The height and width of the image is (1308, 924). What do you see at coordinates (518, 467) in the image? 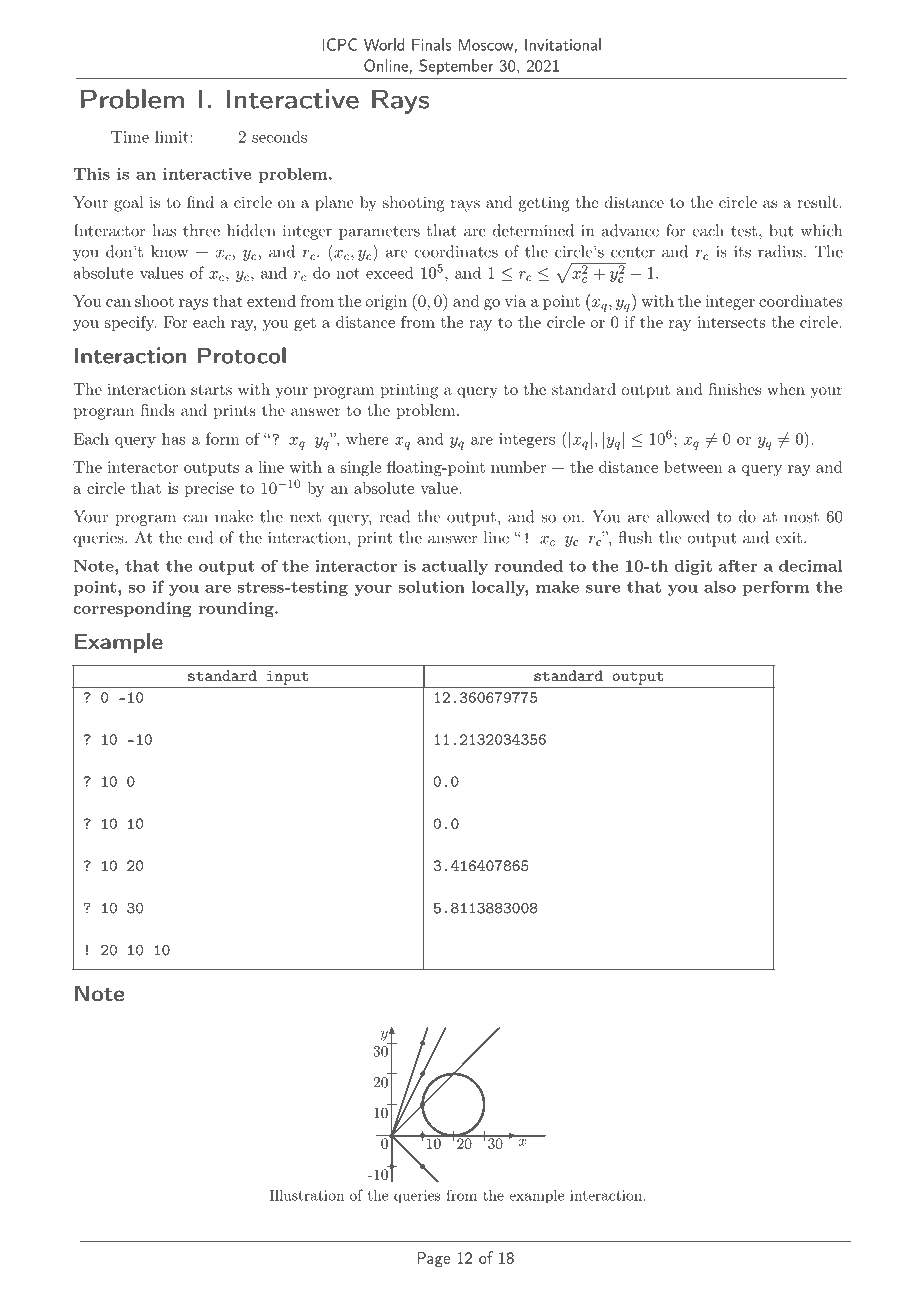
I see `number` at bounding box center [518, 467].
